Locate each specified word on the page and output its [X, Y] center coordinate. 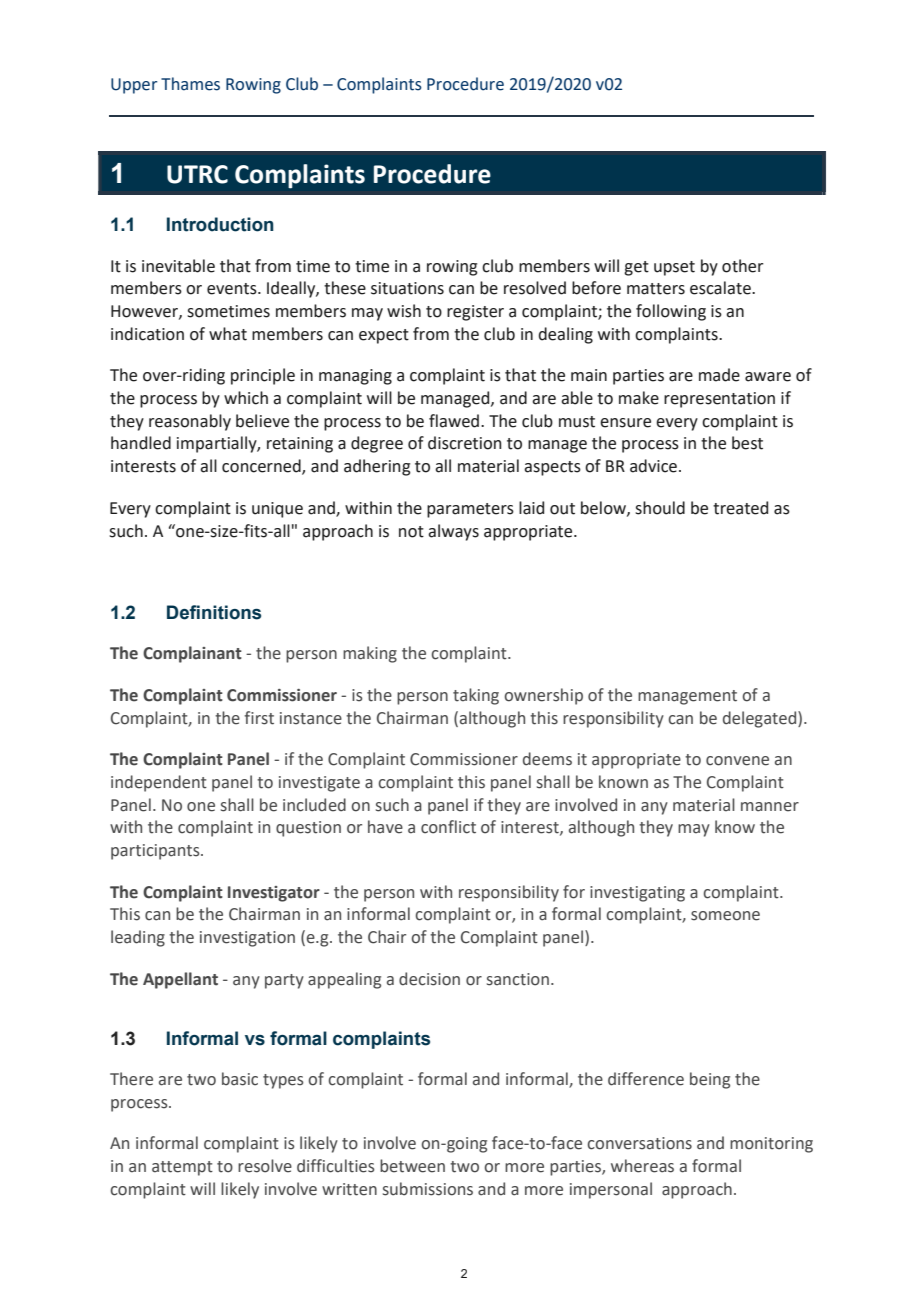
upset [674, 268]
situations [407, 288]
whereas [642, 1166]
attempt [182, 1168]
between [412, 1166]
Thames [190, 84]
